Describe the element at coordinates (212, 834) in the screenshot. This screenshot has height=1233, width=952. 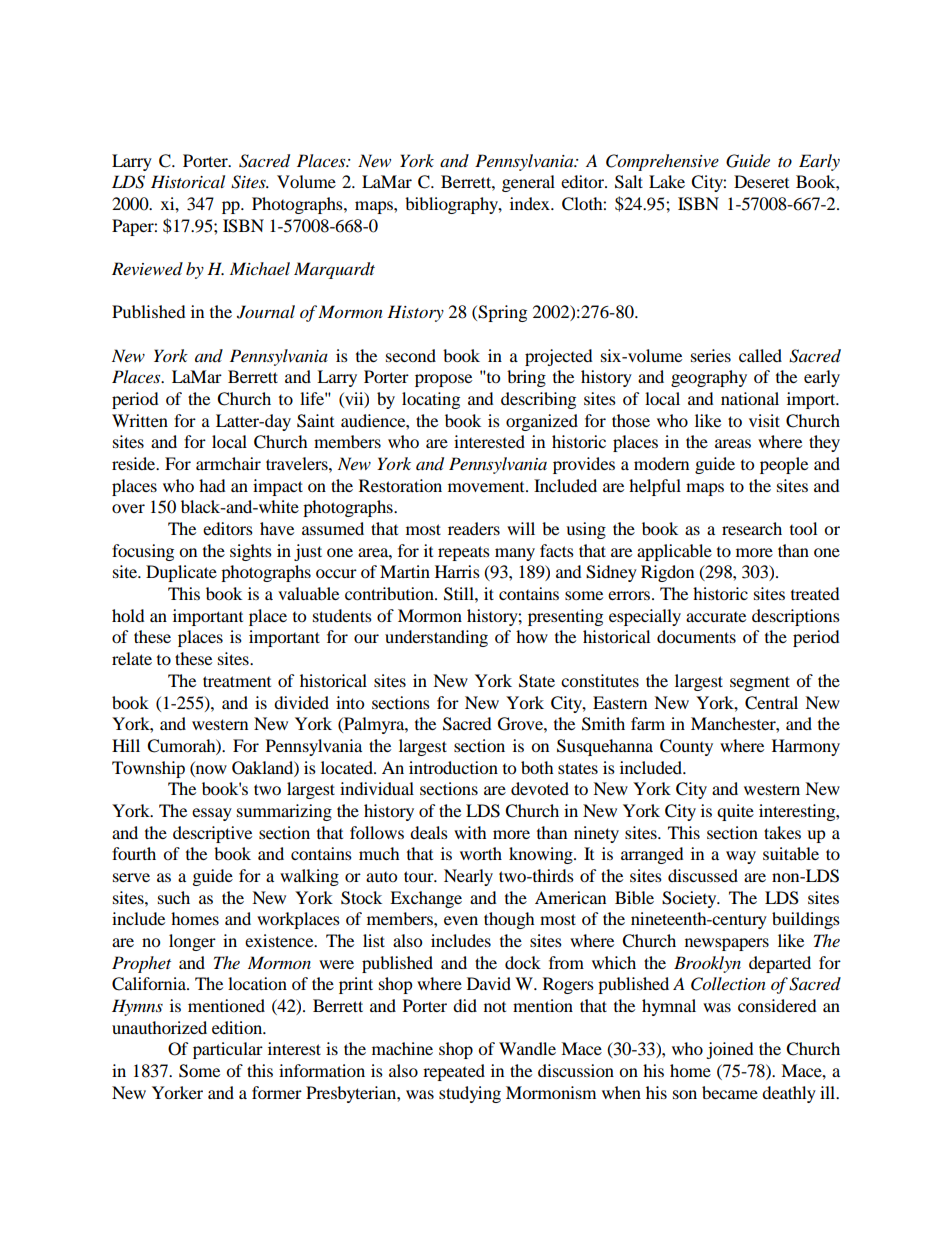
I see `descriptive` at that location.
